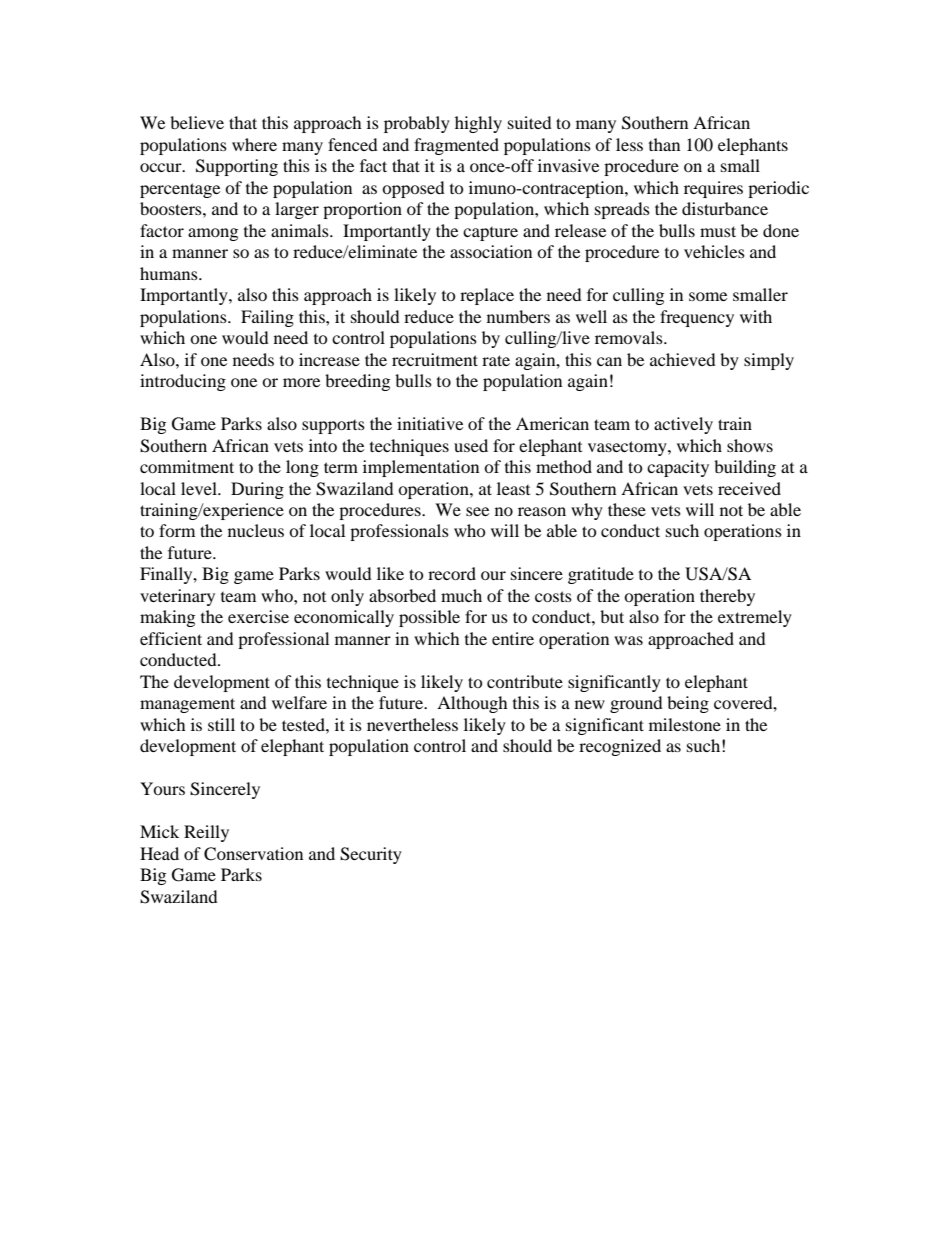 The height and width of the screenshot is (1233, 952). Describe the element at coordinates (183, 382) in the screenshot. I see `introducing` at that location.
